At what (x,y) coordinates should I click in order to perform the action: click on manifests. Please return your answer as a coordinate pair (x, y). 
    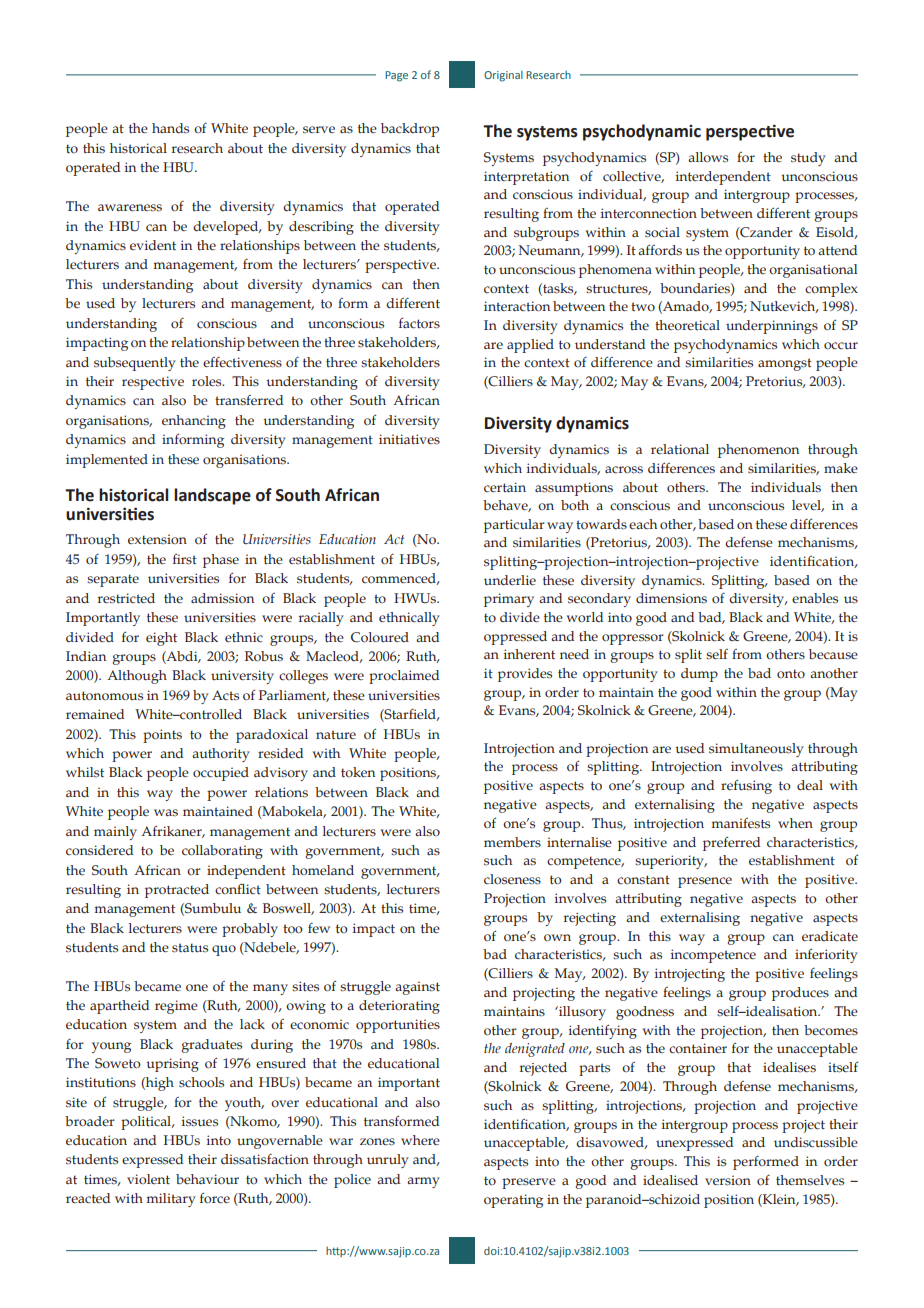
    Looking at the image, I should click on (740, 823).
